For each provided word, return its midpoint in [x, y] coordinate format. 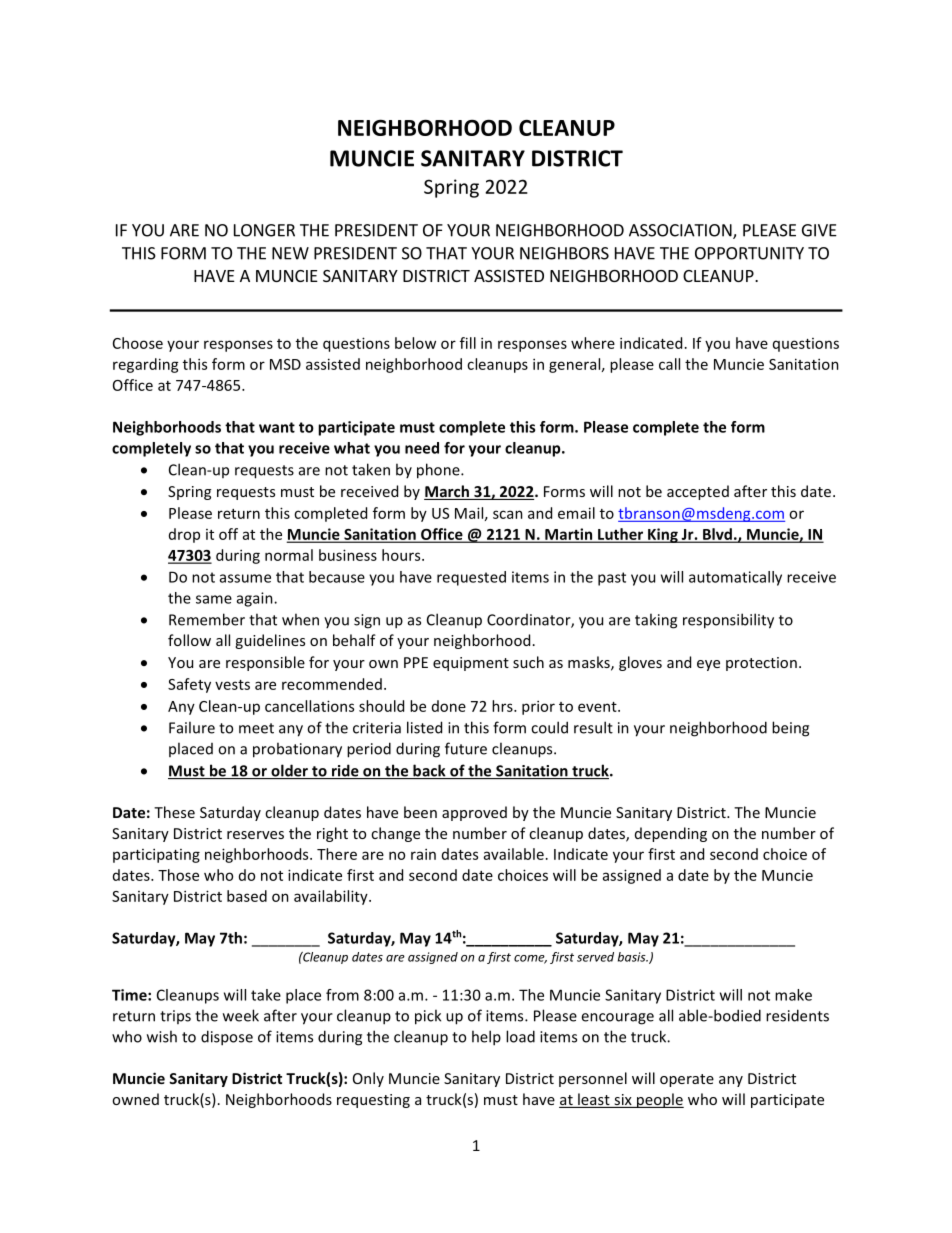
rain [423, 854]
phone [439, 471]
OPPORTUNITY [749, 253]
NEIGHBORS [564, 253]
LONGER [264, 230]
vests [232, 685]
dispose [227, 1038]
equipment [471, 664]
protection [761, 664]
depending [671, 834]
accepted [698, 492]
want [277, 427]
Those [178, 875]
